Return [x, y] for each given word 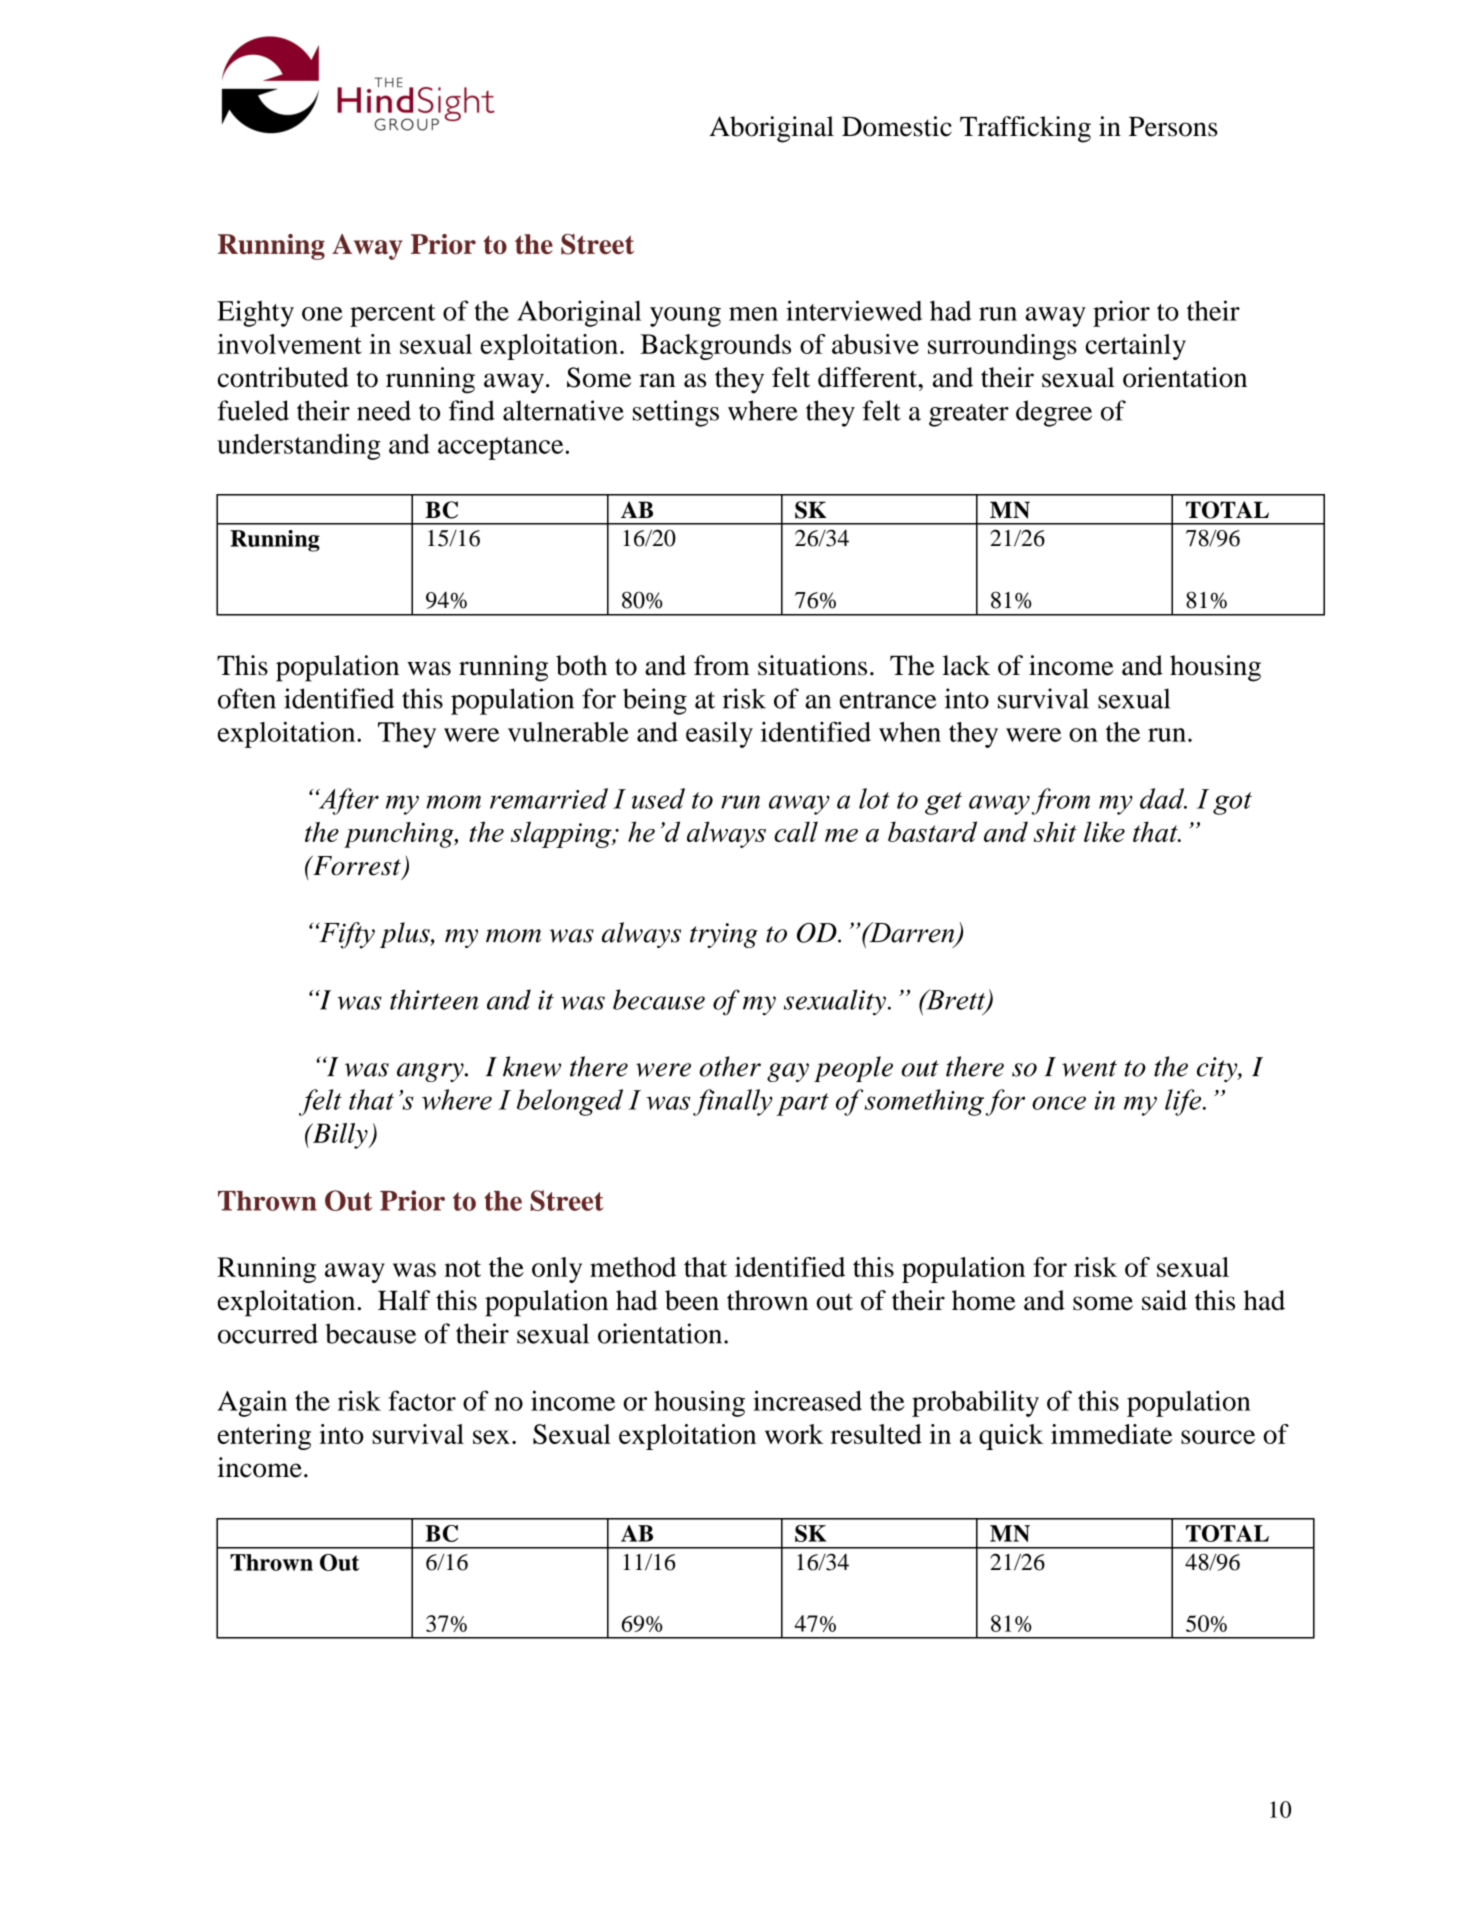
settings [676, 413]
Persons [1173, 127]
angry [431, 1072]
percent [393, 315]
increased [807, 1400]
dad [1163, 798]
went [1089, 1068]
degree [1054, 413]
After [347, 801]
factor [422, 1400]
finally [733, 1102]
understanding [299, 446]
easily [719, 735]
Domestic [897, 126]
